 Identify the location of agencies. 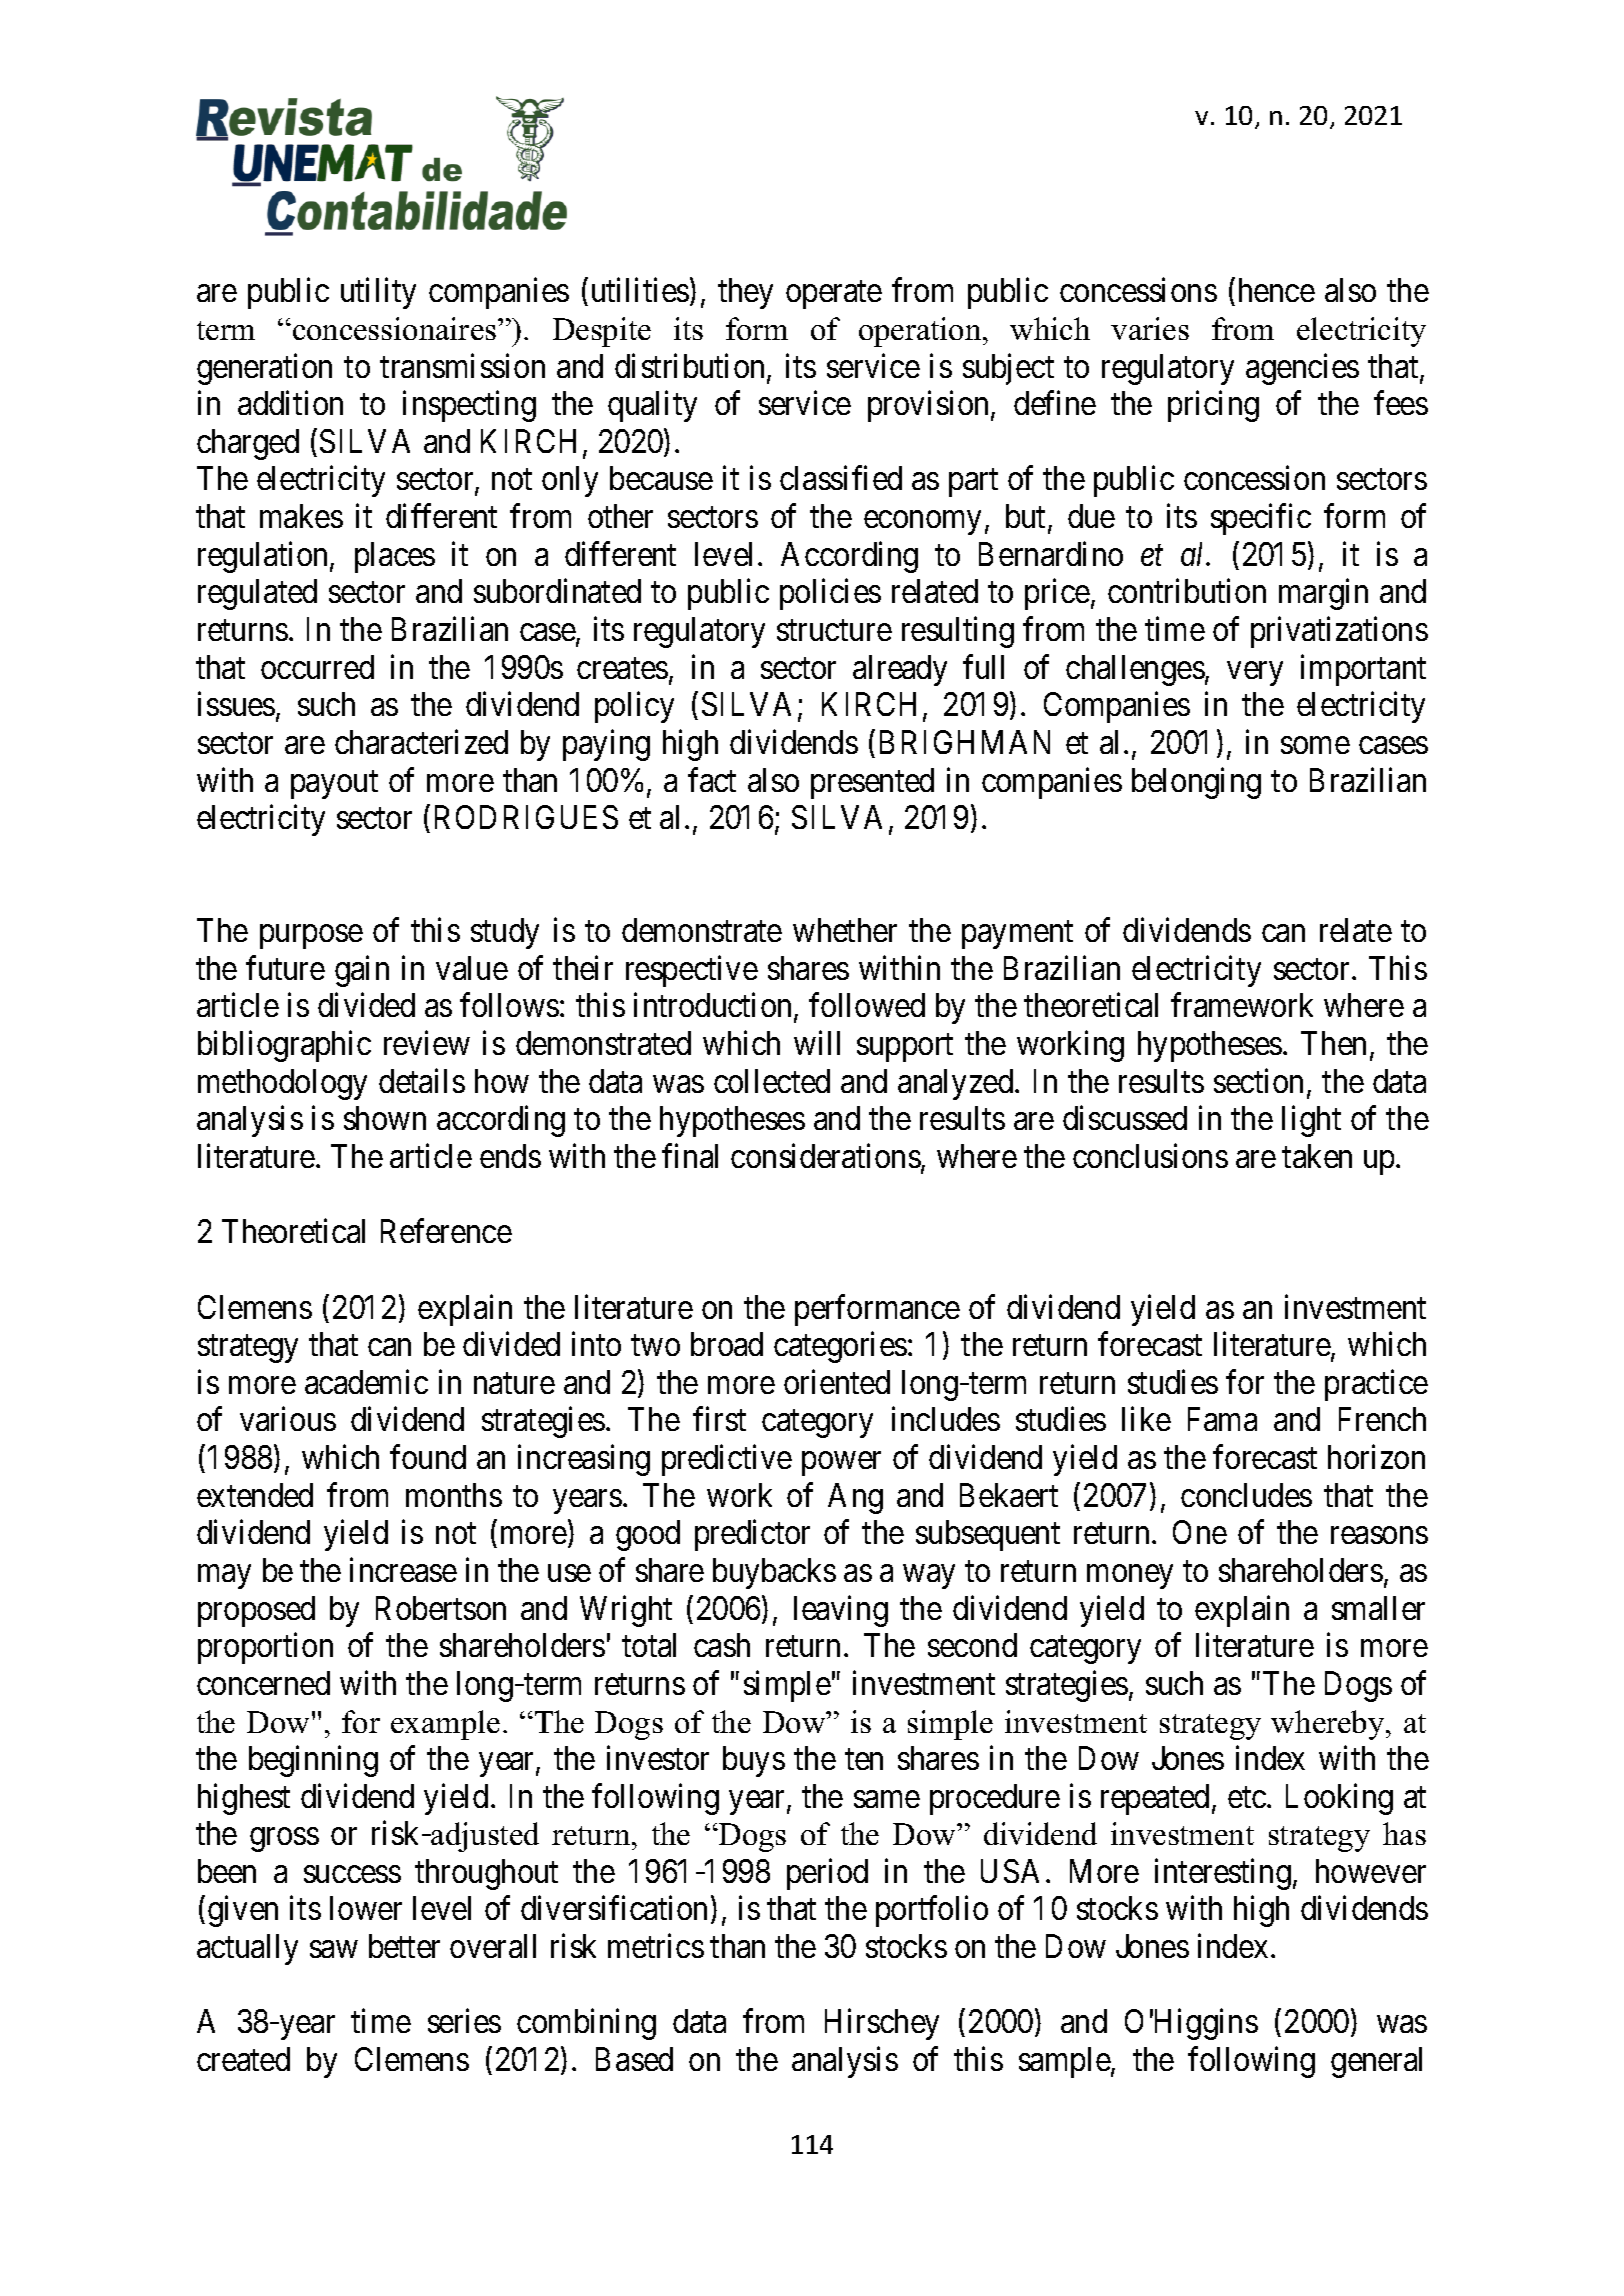
(1302, 369).
